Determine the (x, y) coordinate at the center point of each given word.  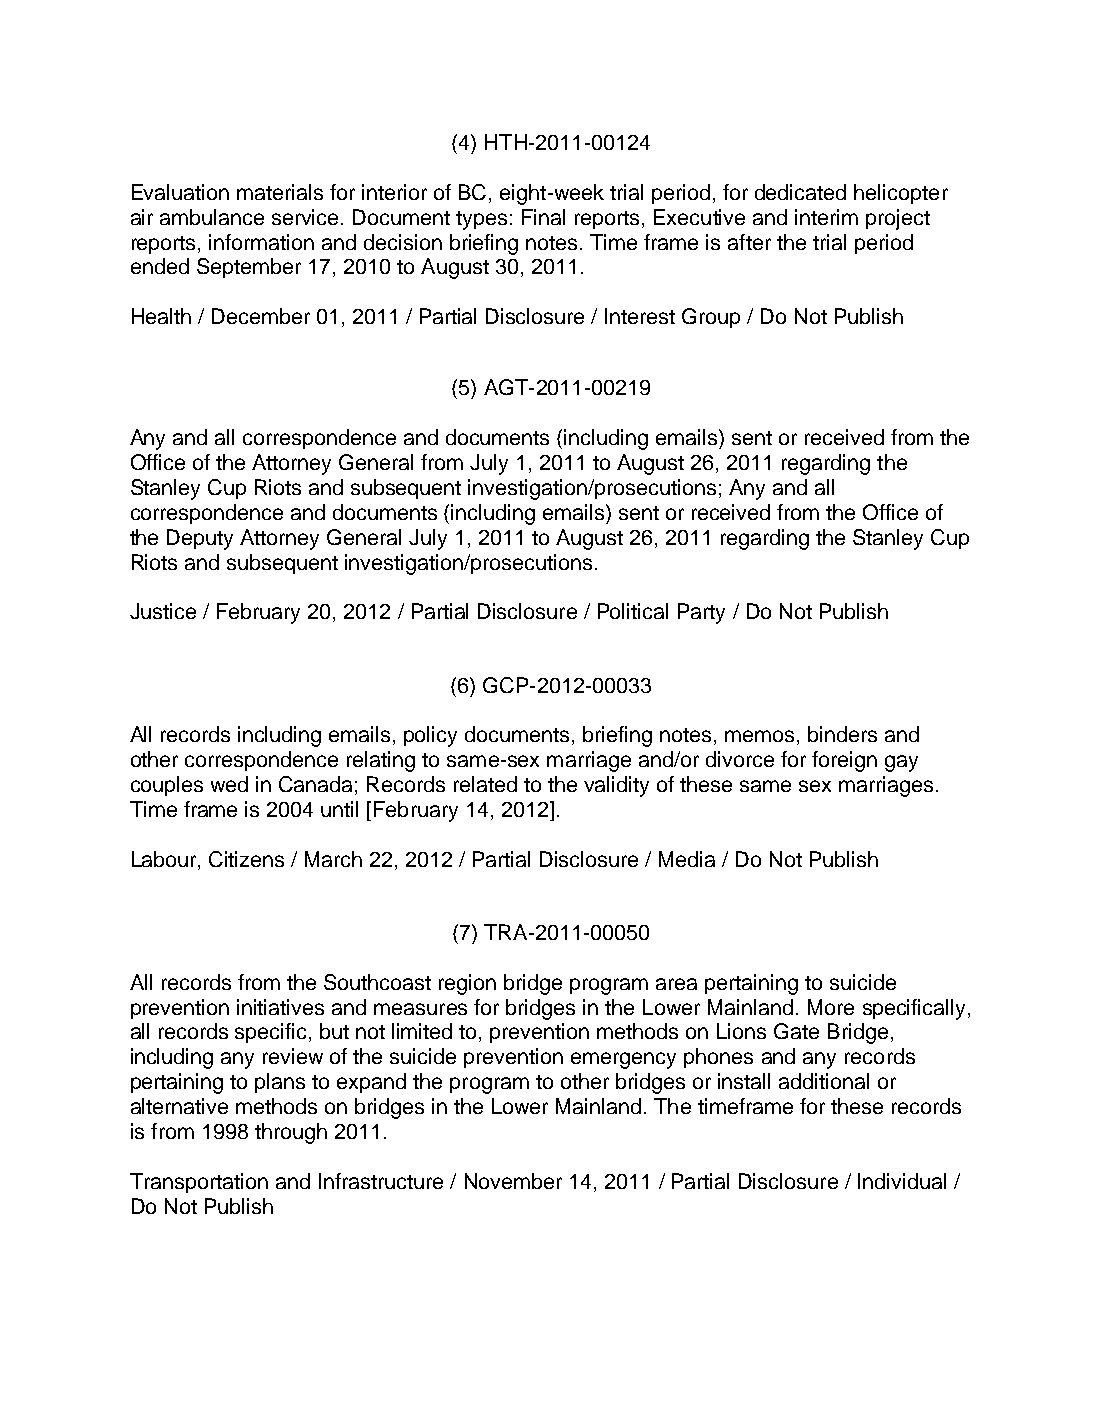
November (513, 1181)
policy (430, 736)
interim (826, 217)
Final (543, 217)
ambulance (212, 217)
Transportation (199, 1183)
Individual (902, 1181)
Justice (163, 611)
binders (842, 734)
